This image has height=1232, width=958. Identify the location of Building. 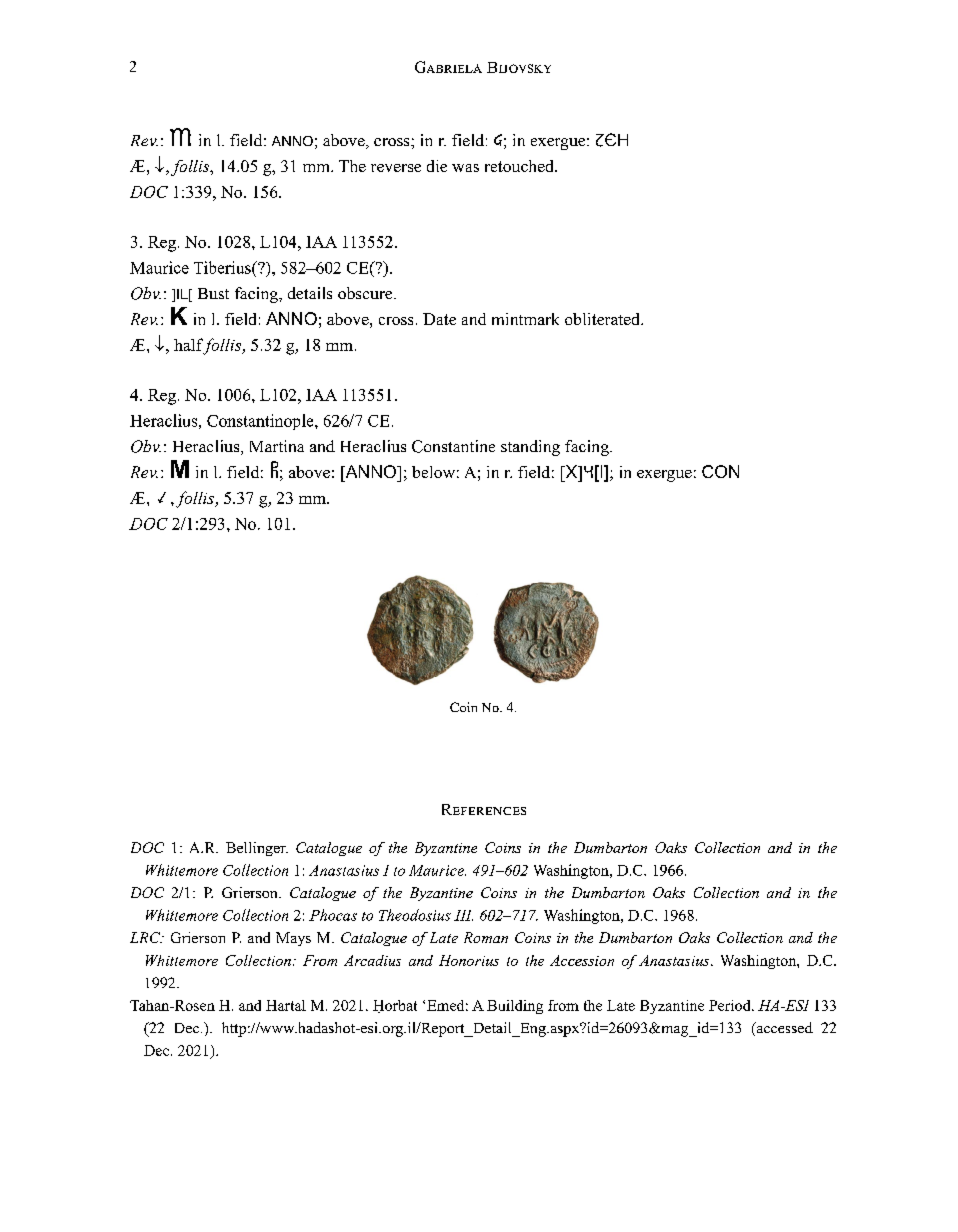
(515, 1007).
